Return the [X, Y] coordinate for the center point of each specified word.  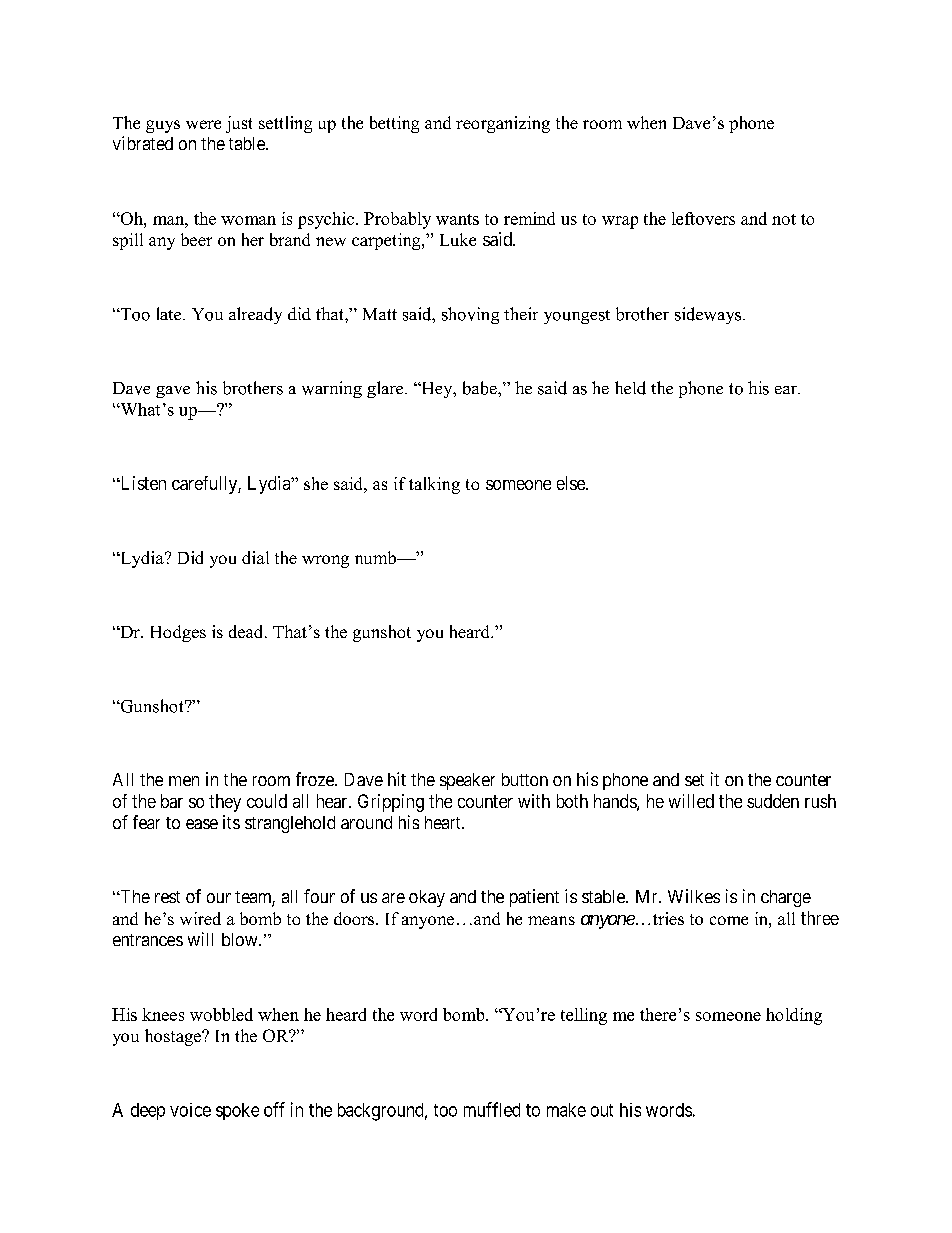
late [170, 313]
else [572, 483]
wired [200, 918]
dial [255, 557]
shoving [470, 315]
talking [434, 485]
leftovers [703, 218]
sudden [773, 801]
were [203, 124]
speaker [467, 781]
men [184, 781]
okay [427, 898]
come [729, 920]
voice [190, 1110]
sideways [708, 315]
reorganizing [503, 124]
